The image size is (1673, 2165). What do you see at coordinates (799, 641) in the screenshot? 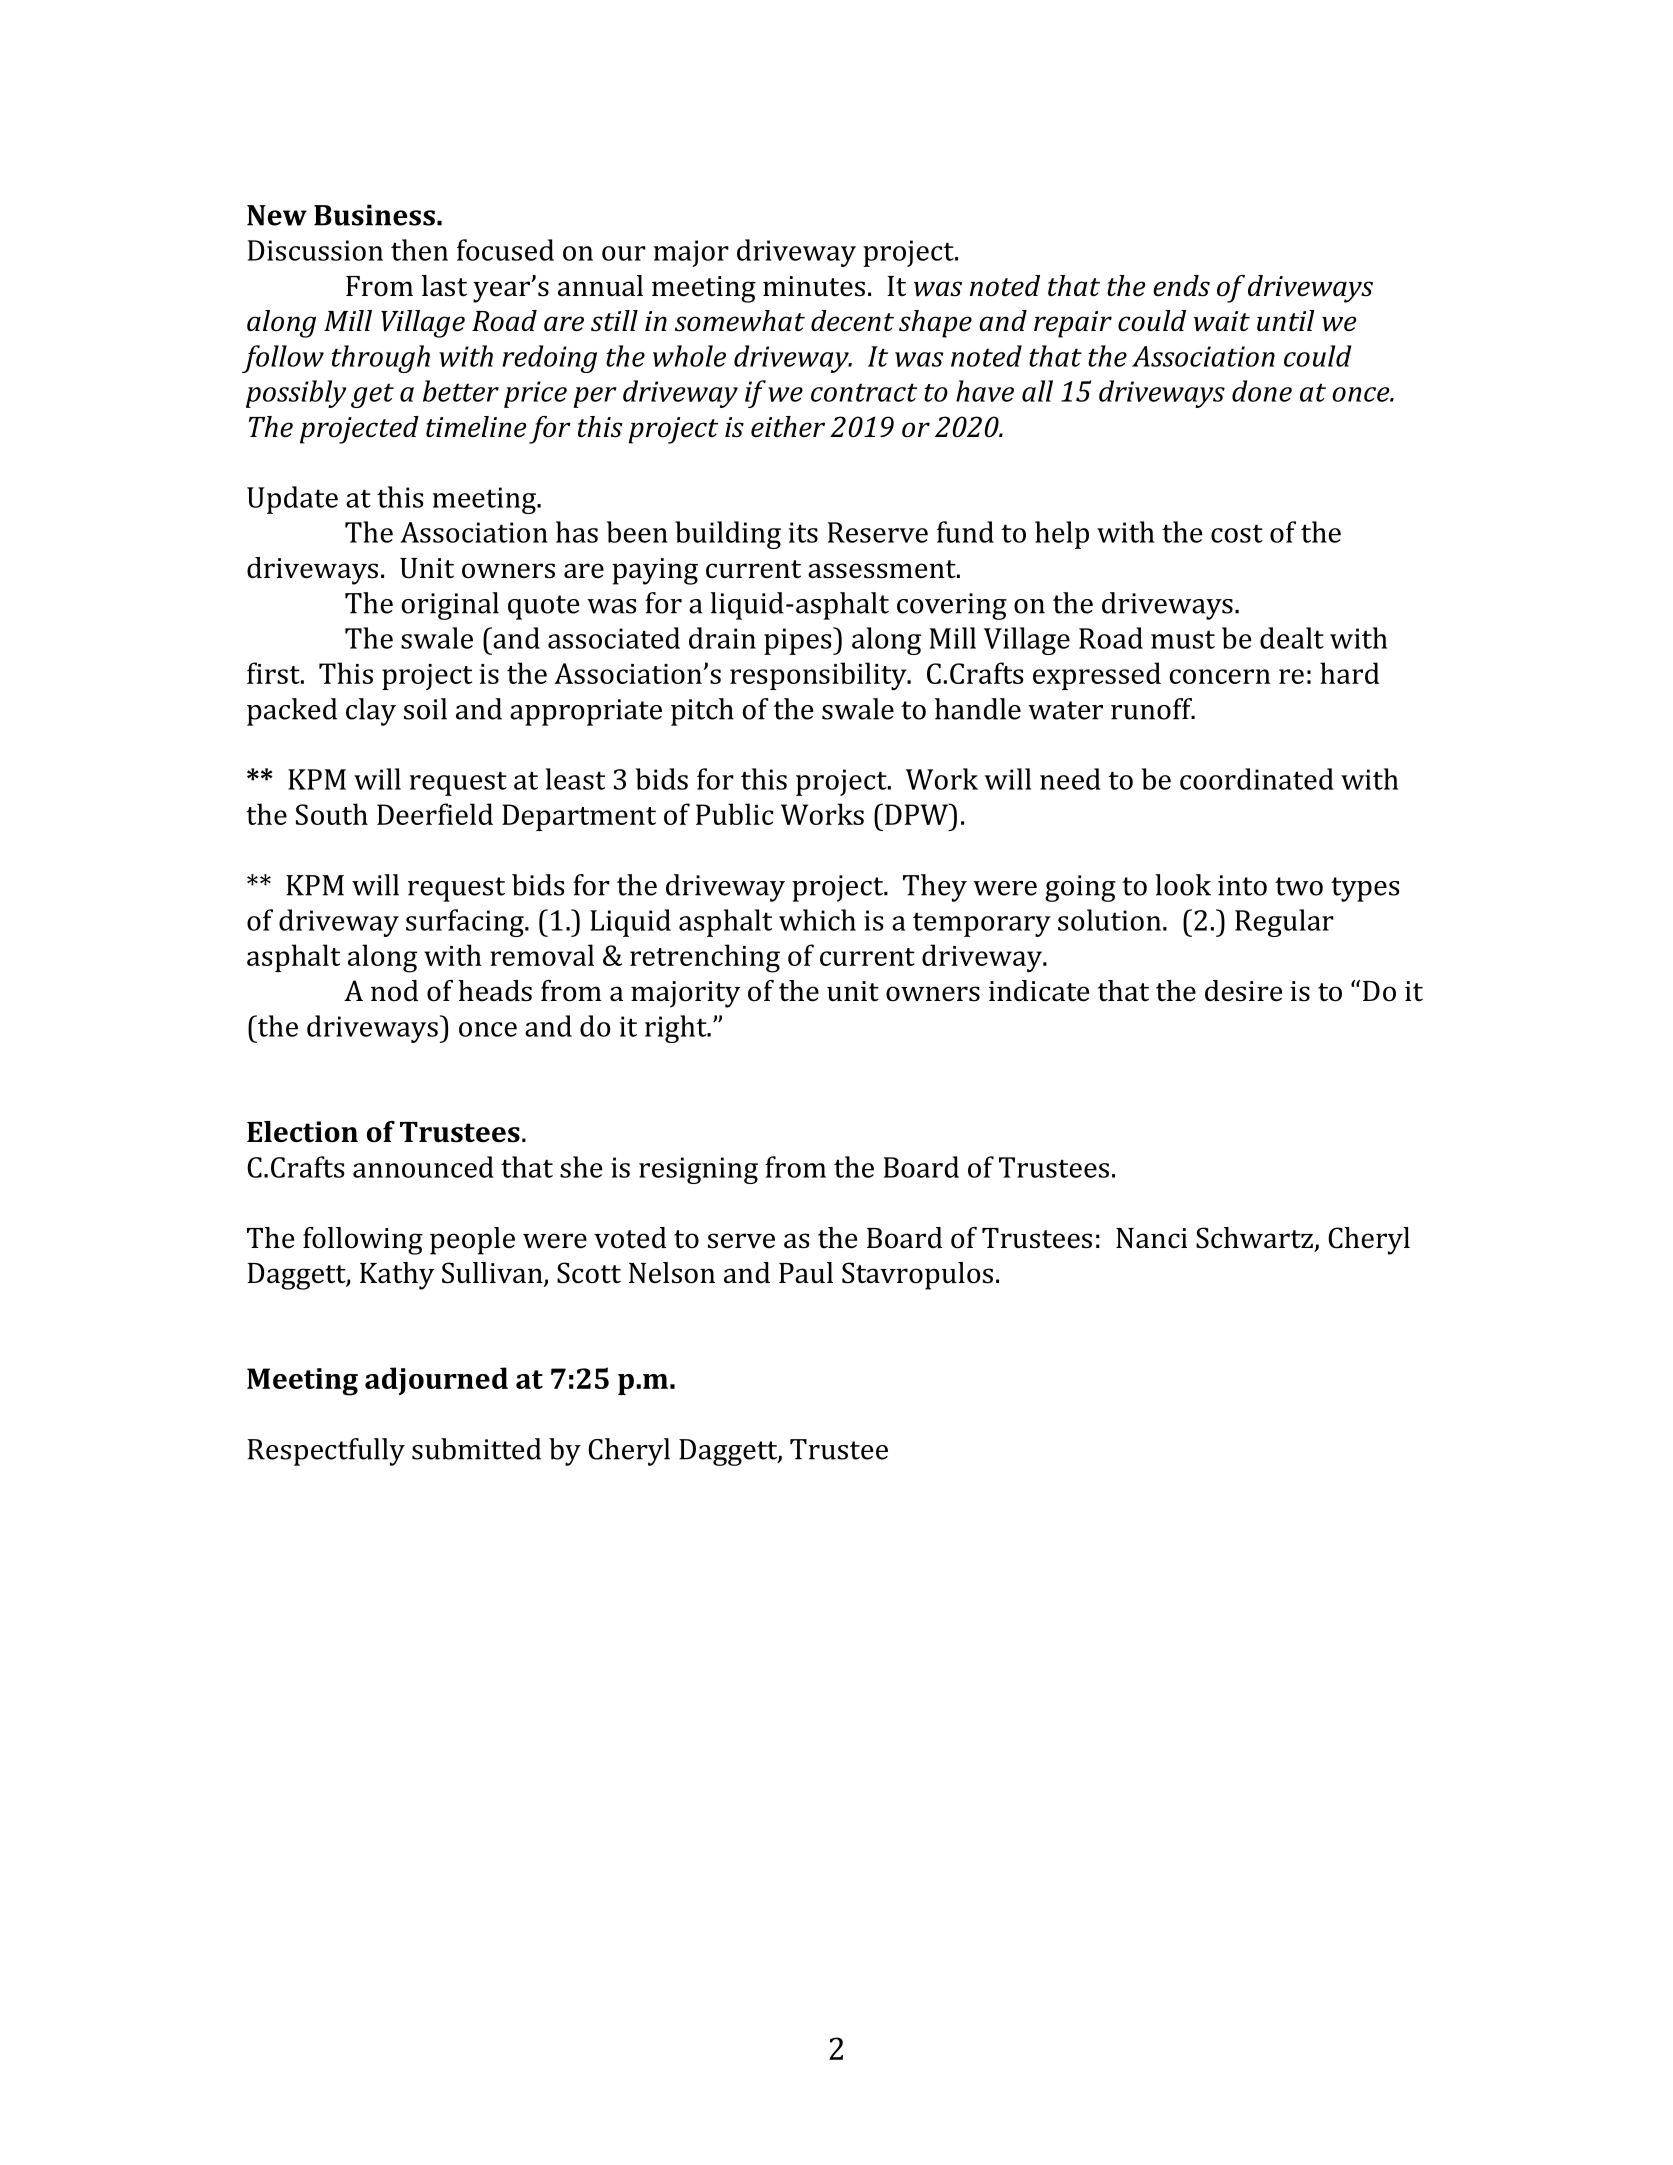
I see `pipes` at bounding box center [799, 641].
